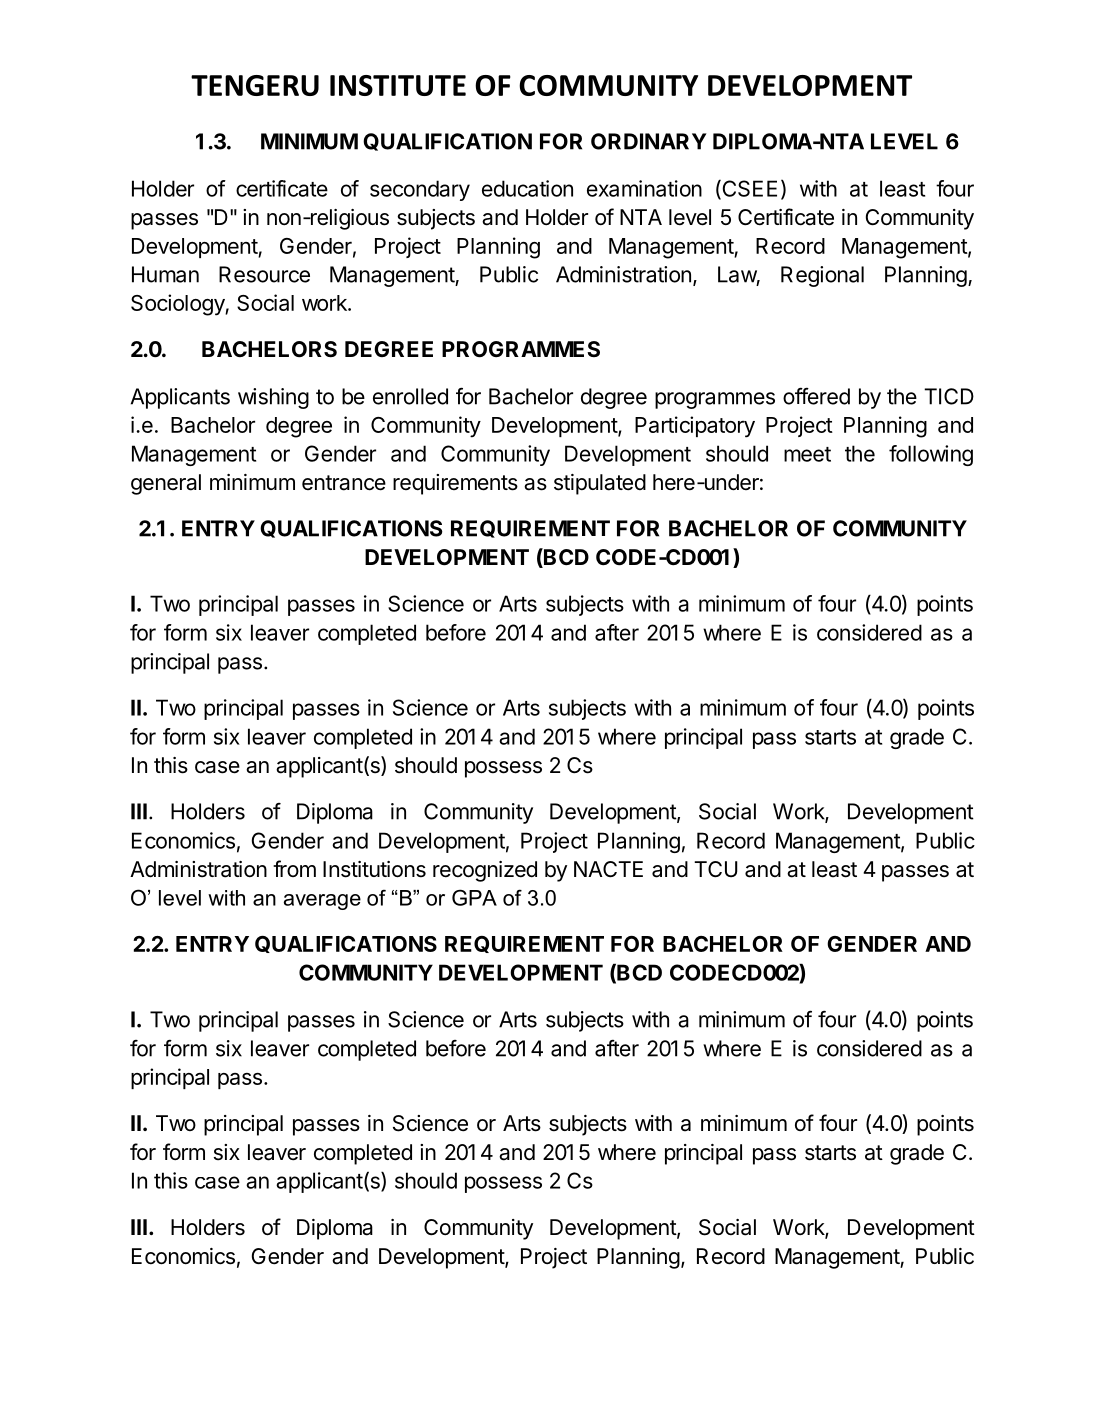 The height and width of the screenshot is (1428, 1104). What do you see at coordinates (644, 188) in the screenshot?
I see `examination` at bounding box center [644, 188].
